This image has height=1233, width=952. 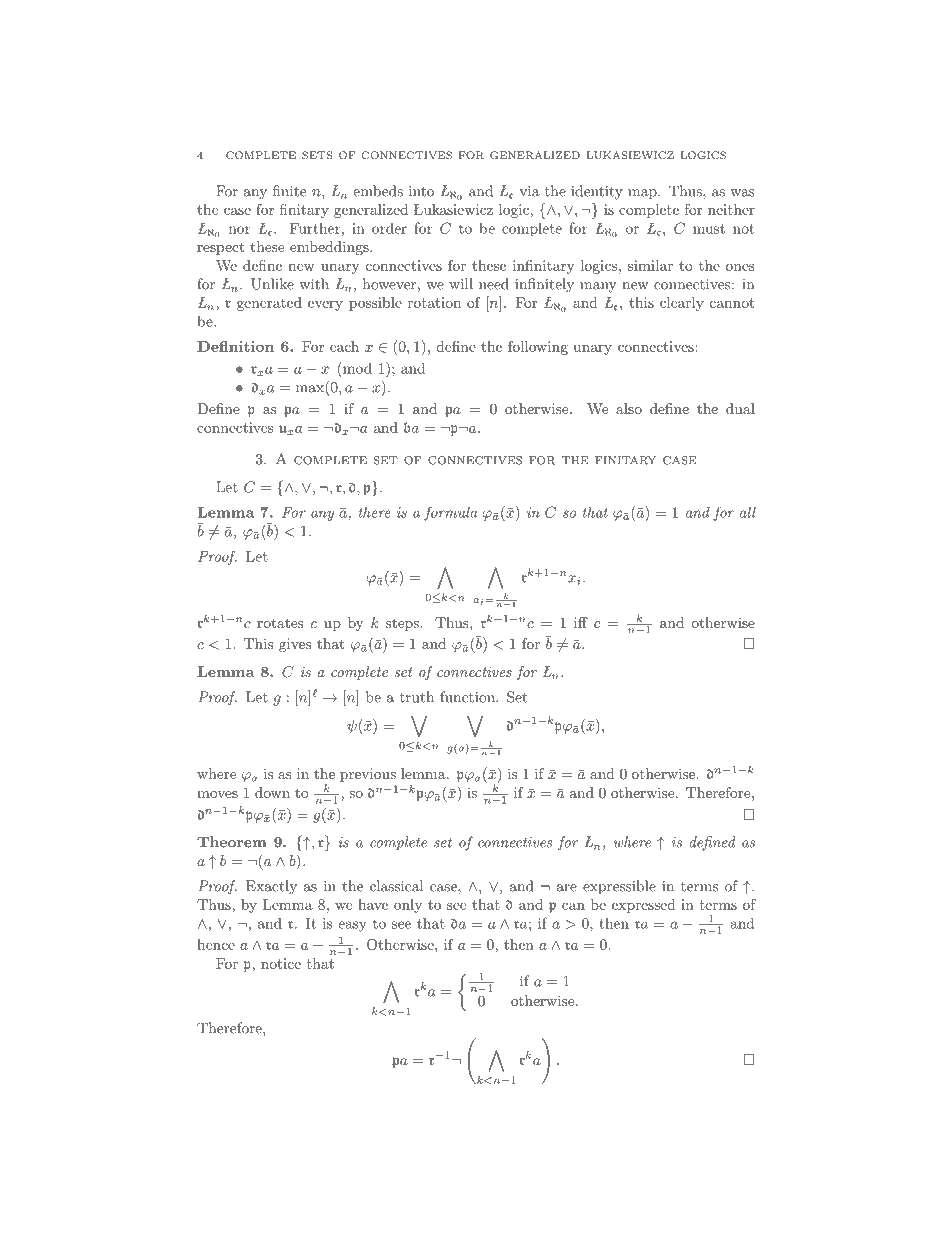 I want to click on notice, so click(x=281, y=963).
